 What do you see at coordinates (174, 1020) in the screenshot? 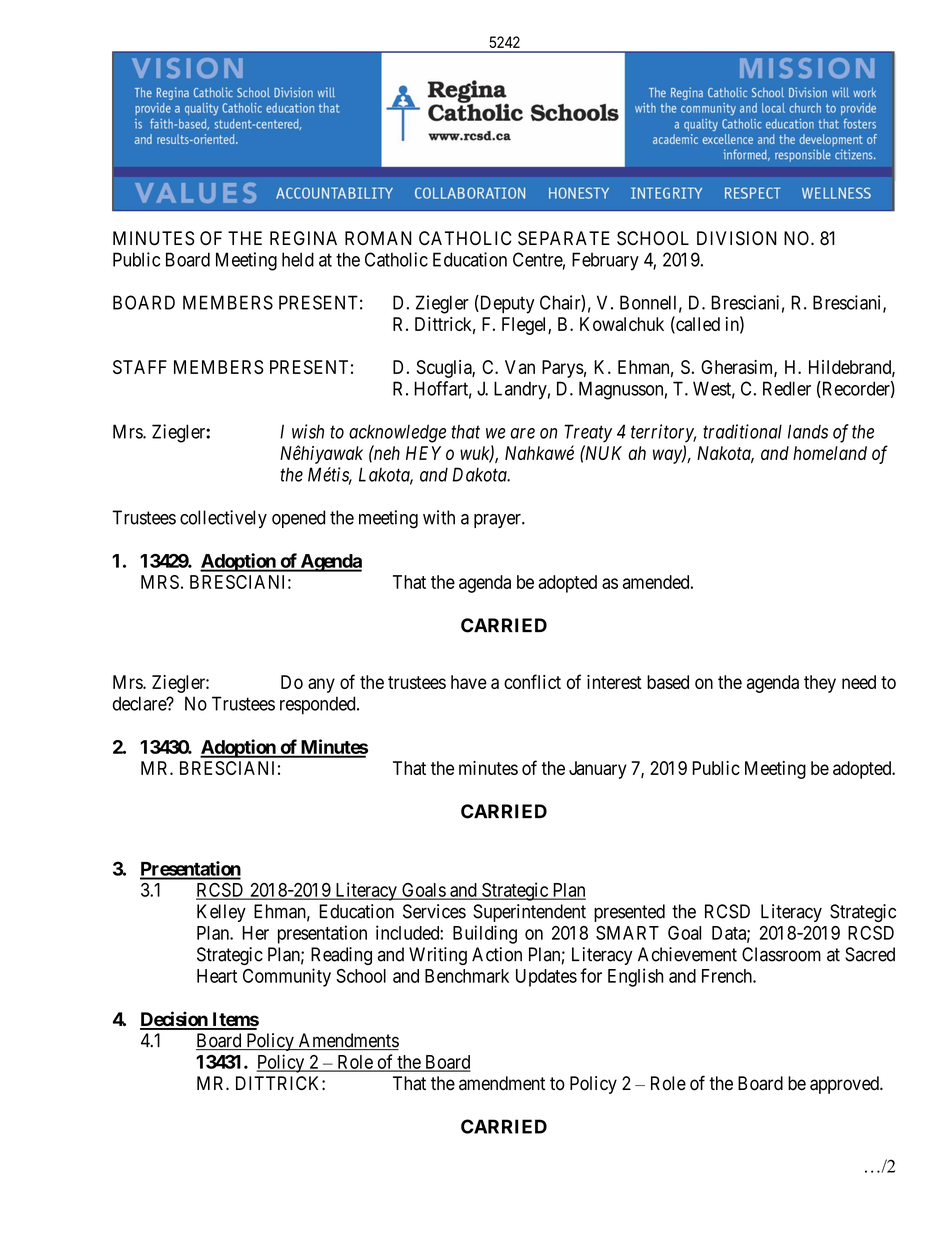
I see `Decision` at bounding box center [174, 1020].
